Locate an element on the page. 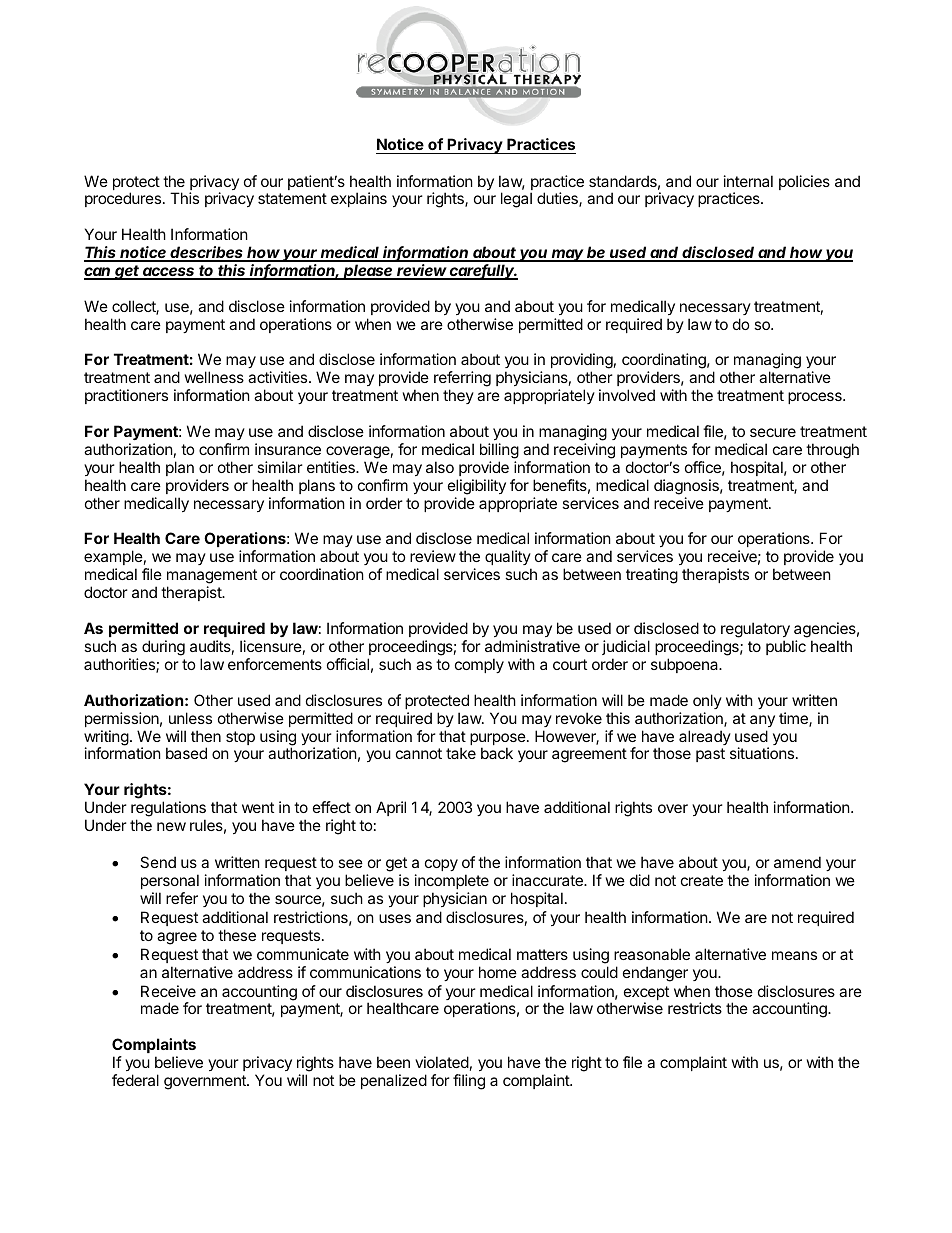 The image size is (952, 1233). legal is located at coordinates (516, 200).
